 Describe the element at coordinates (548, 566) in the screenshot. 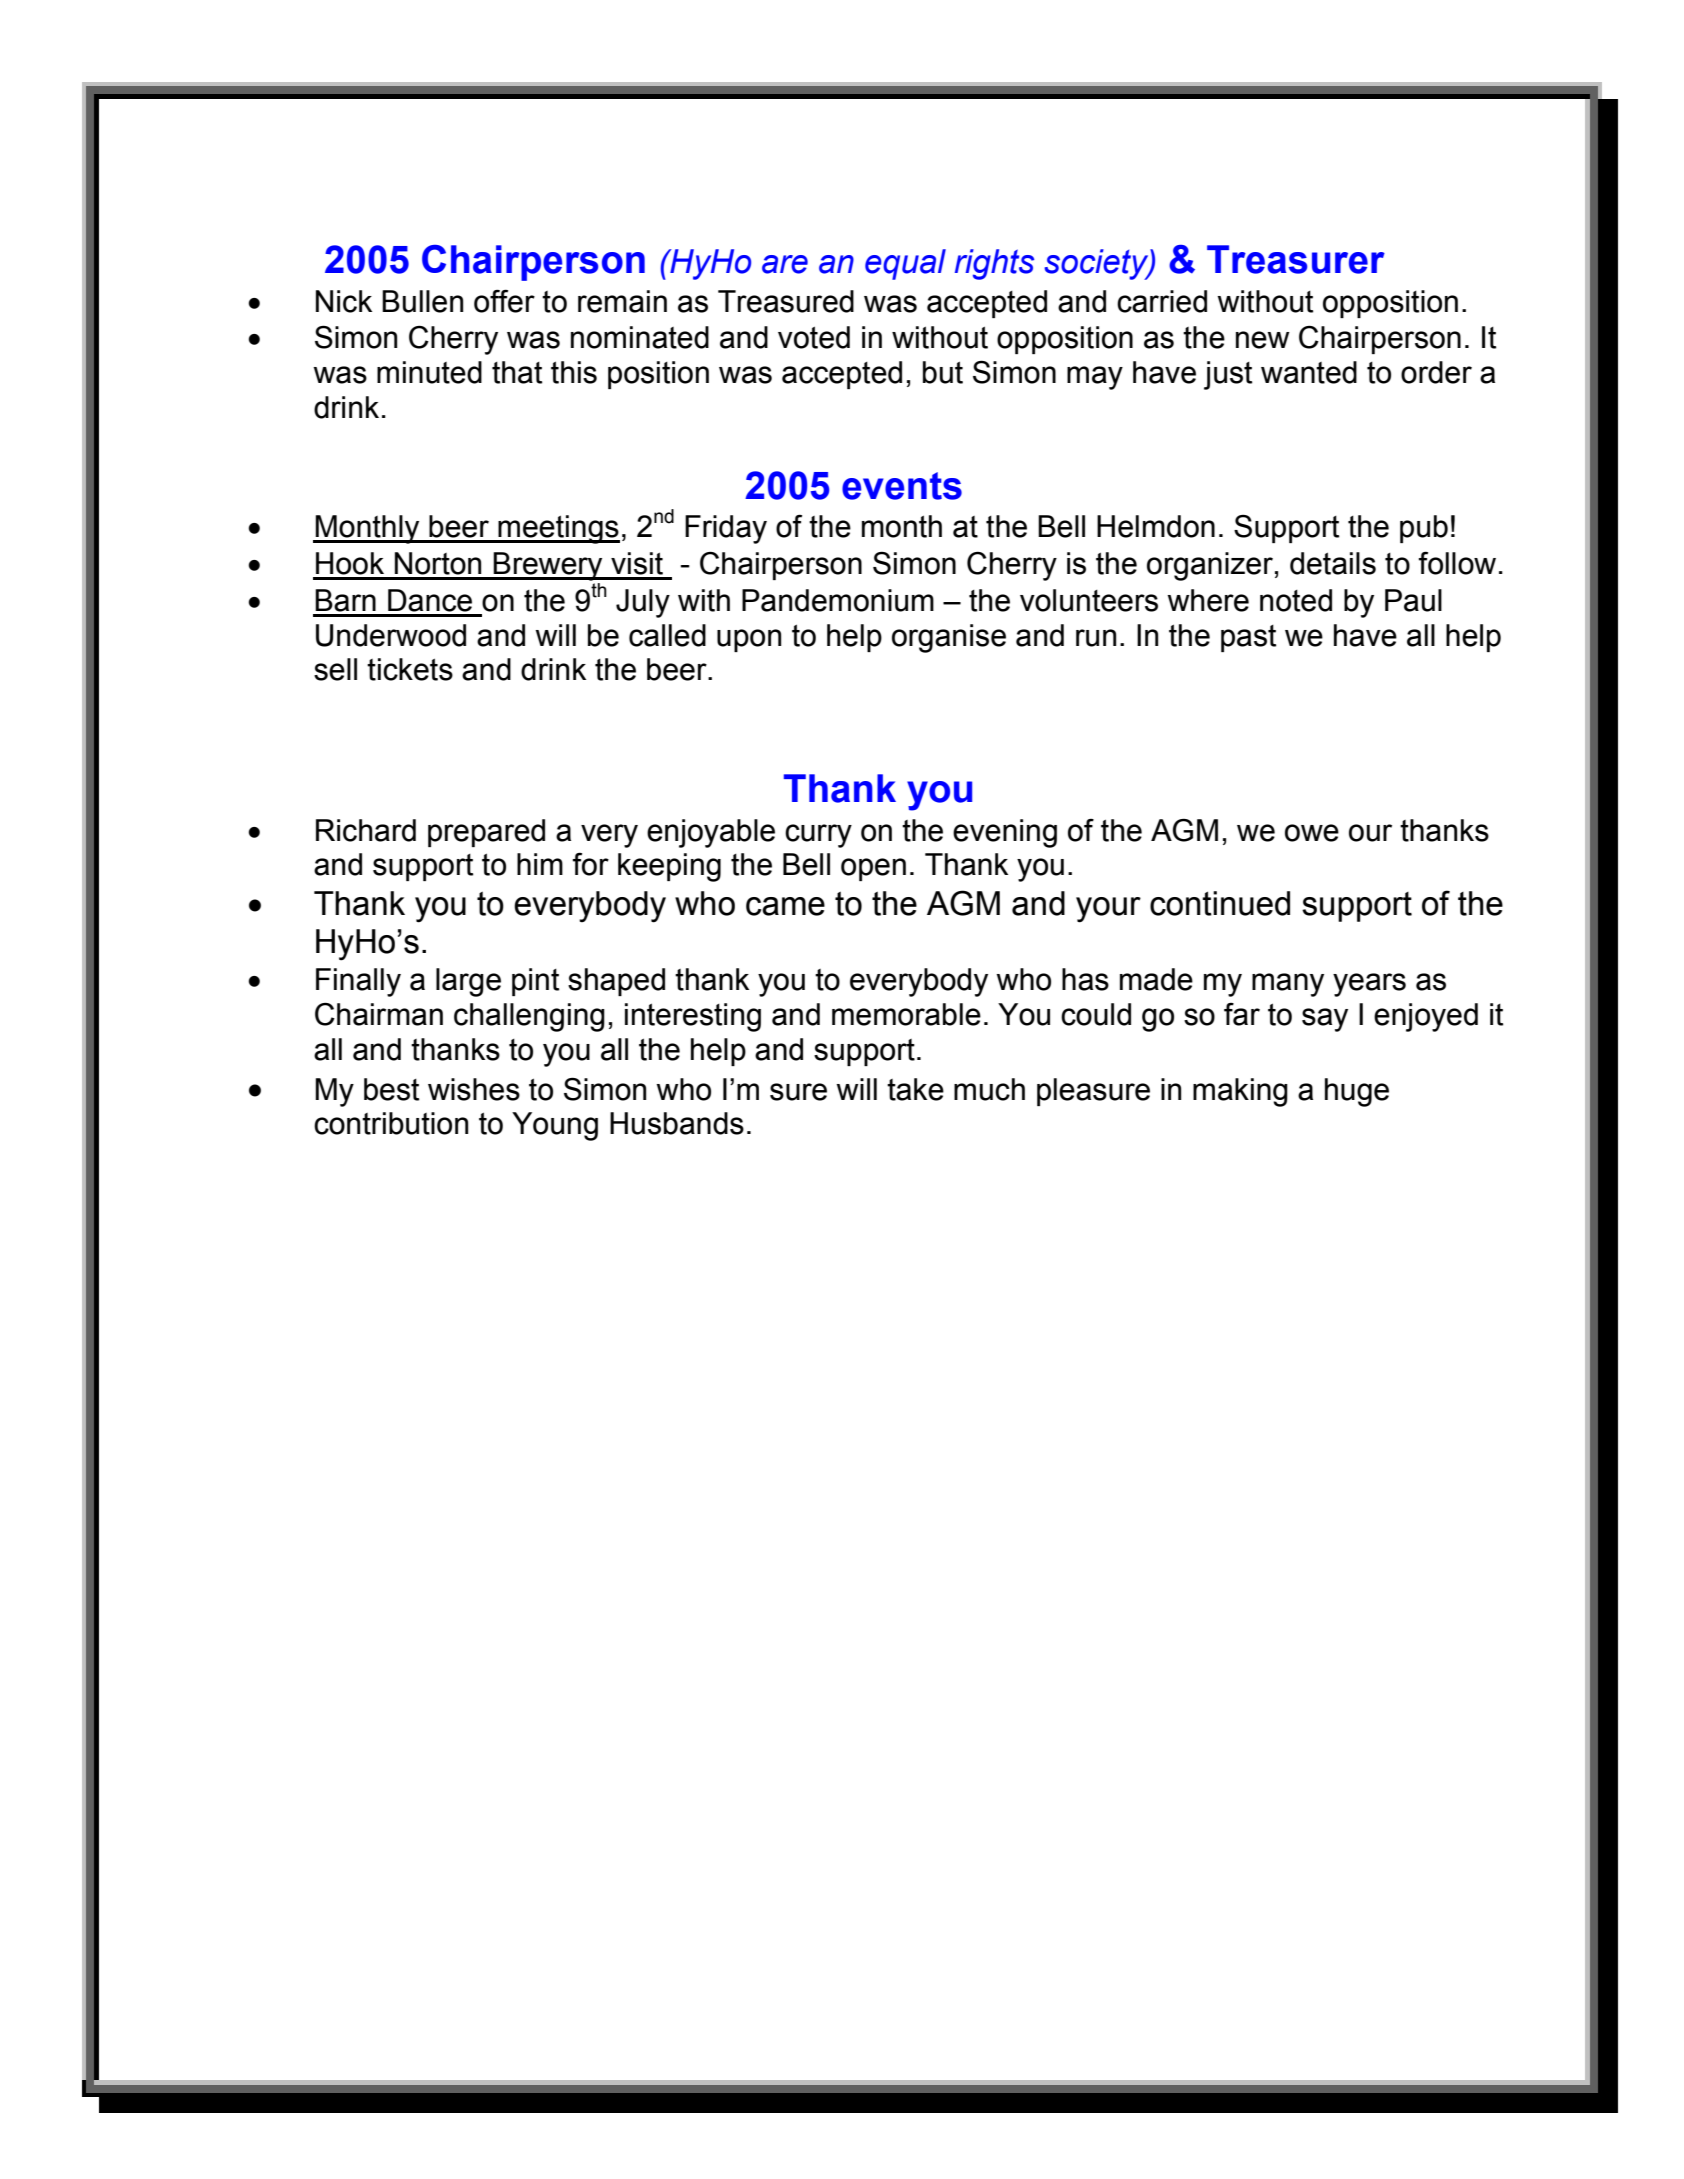

I see `Brewery` at that location.
